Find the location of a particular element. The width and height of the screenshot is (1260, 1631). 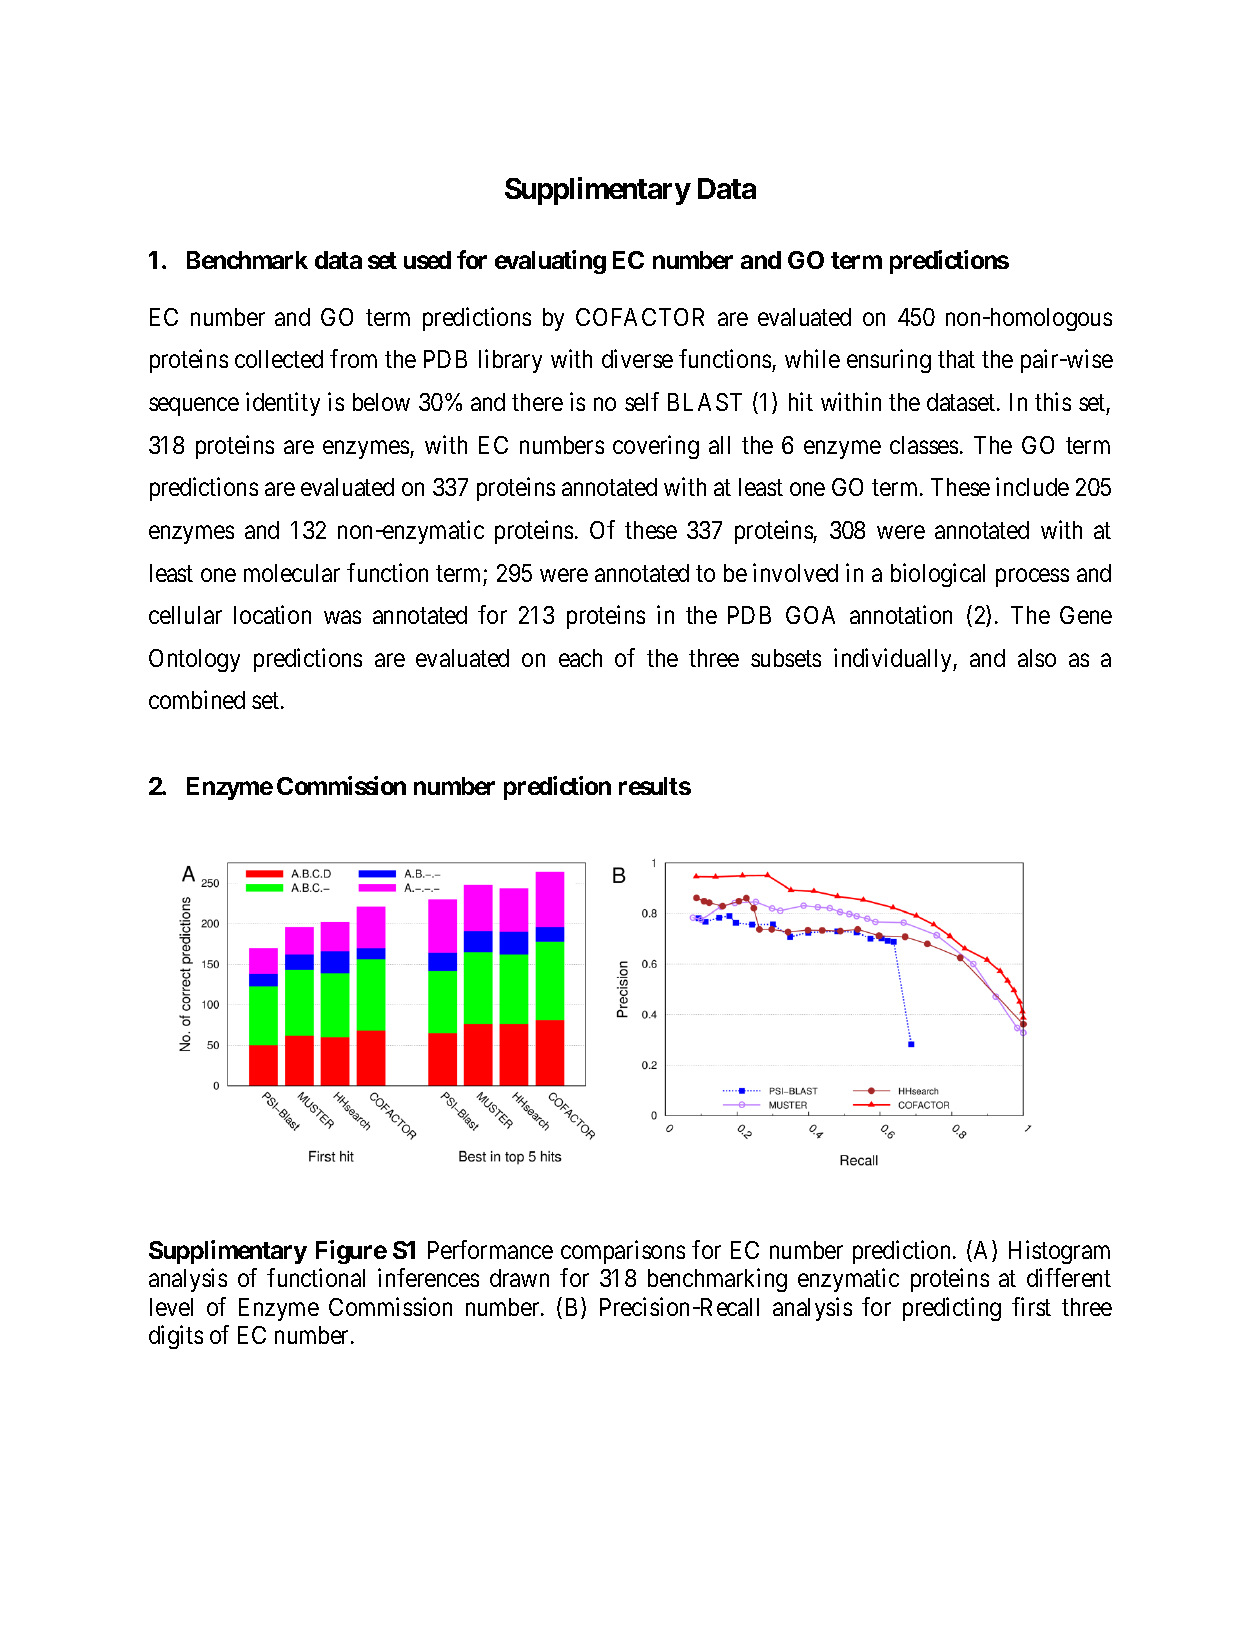

predicting is located at coordinates (952, 1309).
